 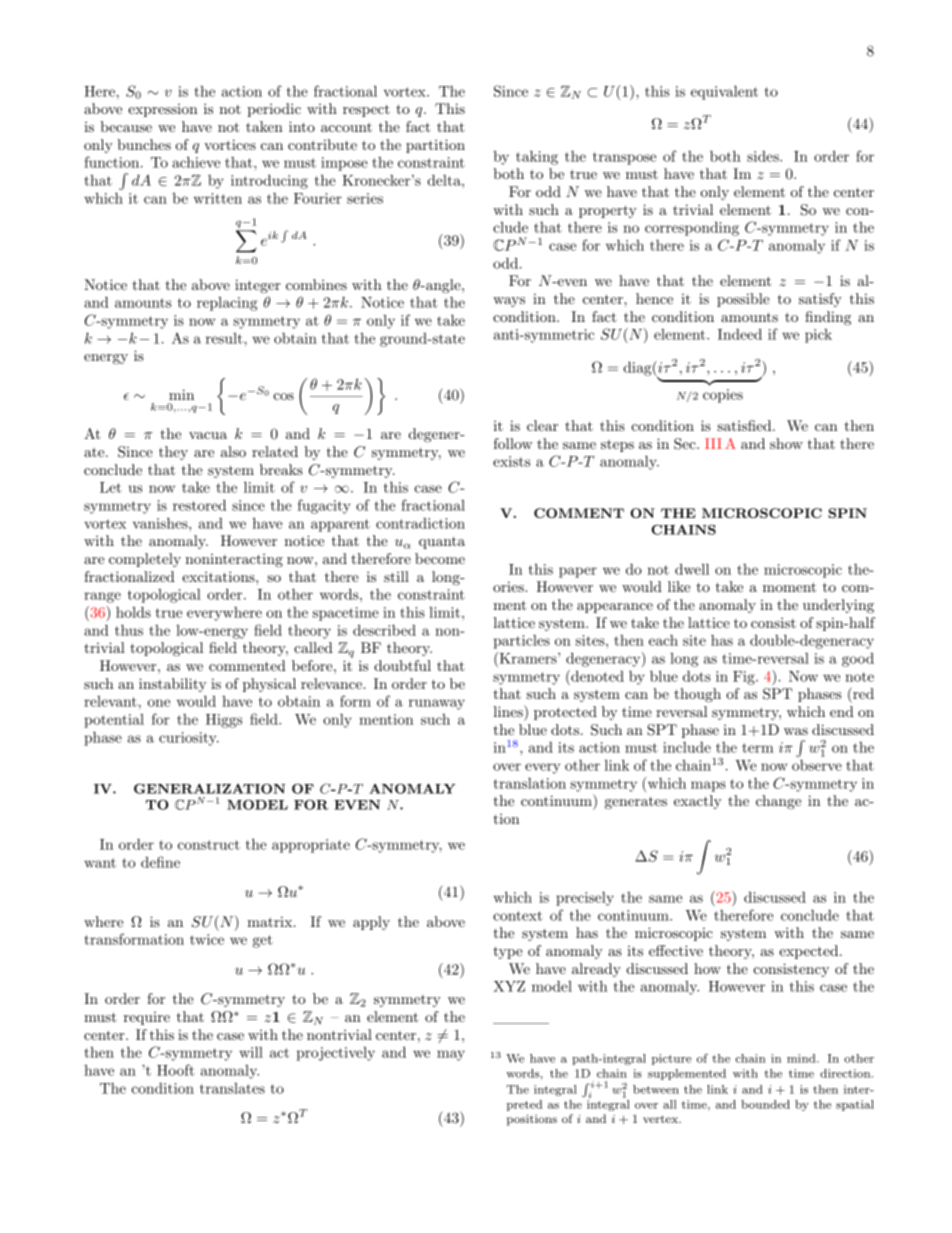 I want to click on bounded, so click(x=765, y=1104).
